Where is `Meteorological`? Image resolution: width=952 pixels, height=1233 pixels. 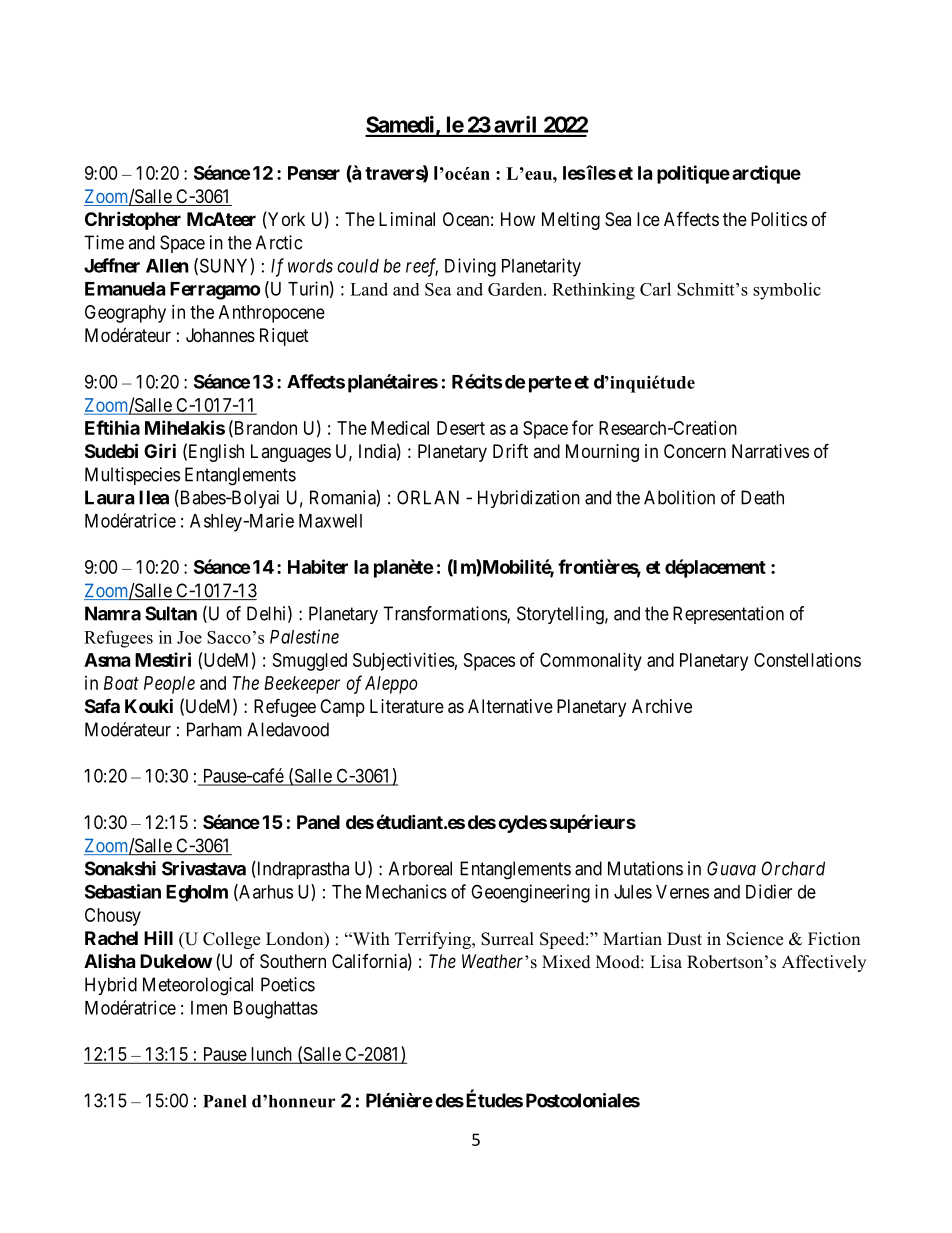 Meteorological is located at coordinates (198, 986).
